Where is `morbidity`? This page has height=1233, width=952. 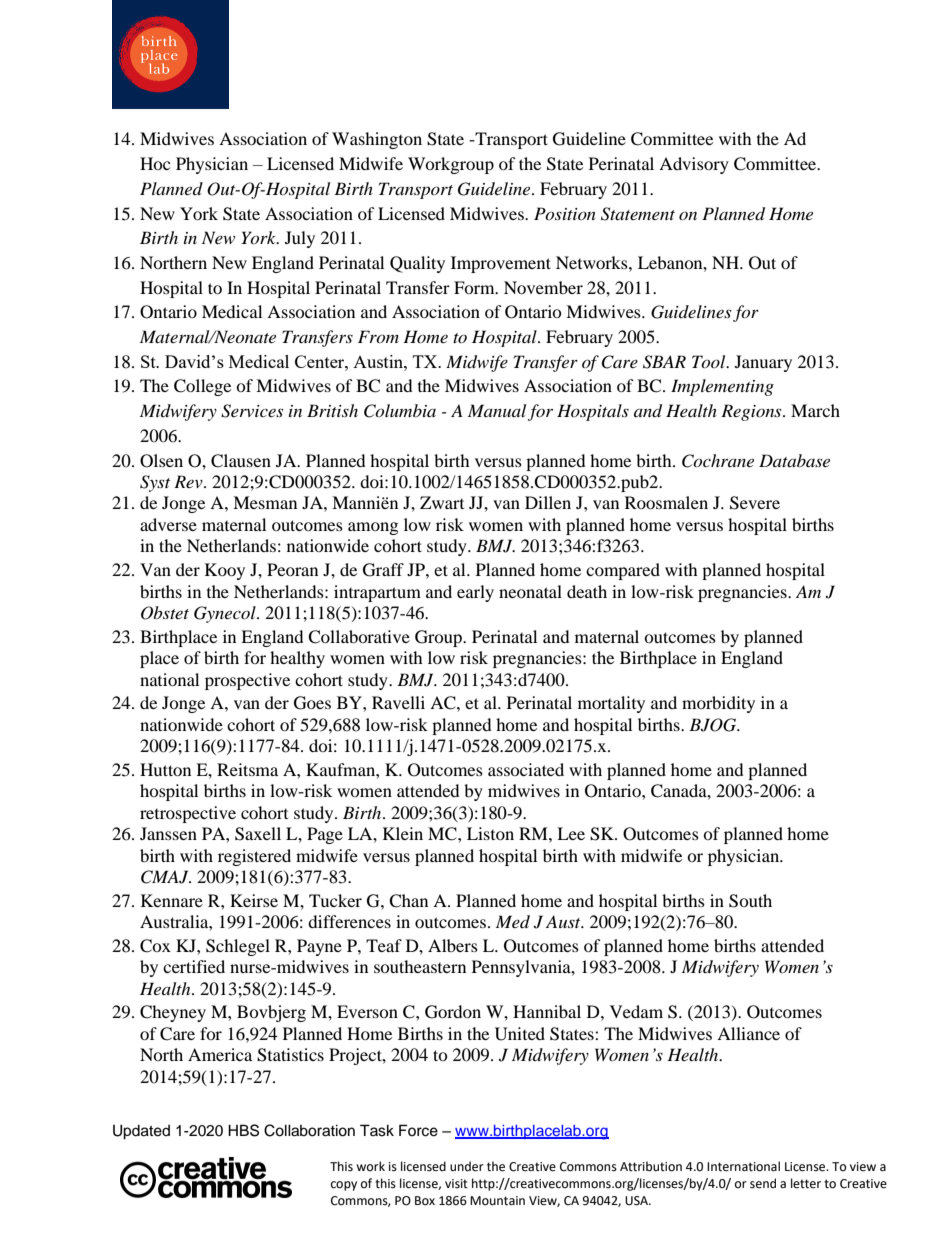 morbidity is located at coordinates (718, 704).
